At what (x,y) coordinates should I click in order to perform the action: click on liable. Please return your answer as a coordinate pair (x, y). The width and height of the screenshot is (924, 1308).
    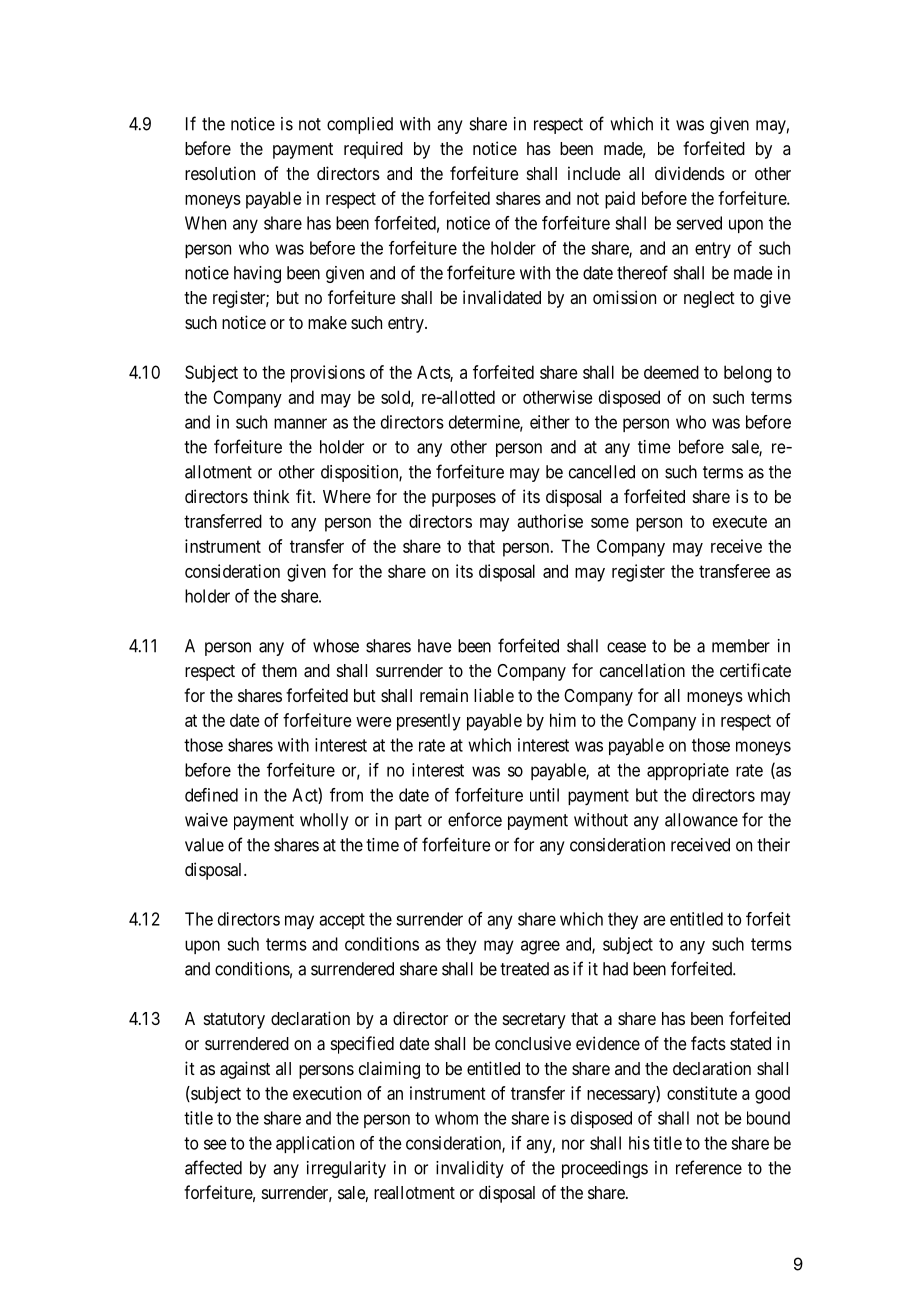
    Looking at the image, I should click on (494, 695).
